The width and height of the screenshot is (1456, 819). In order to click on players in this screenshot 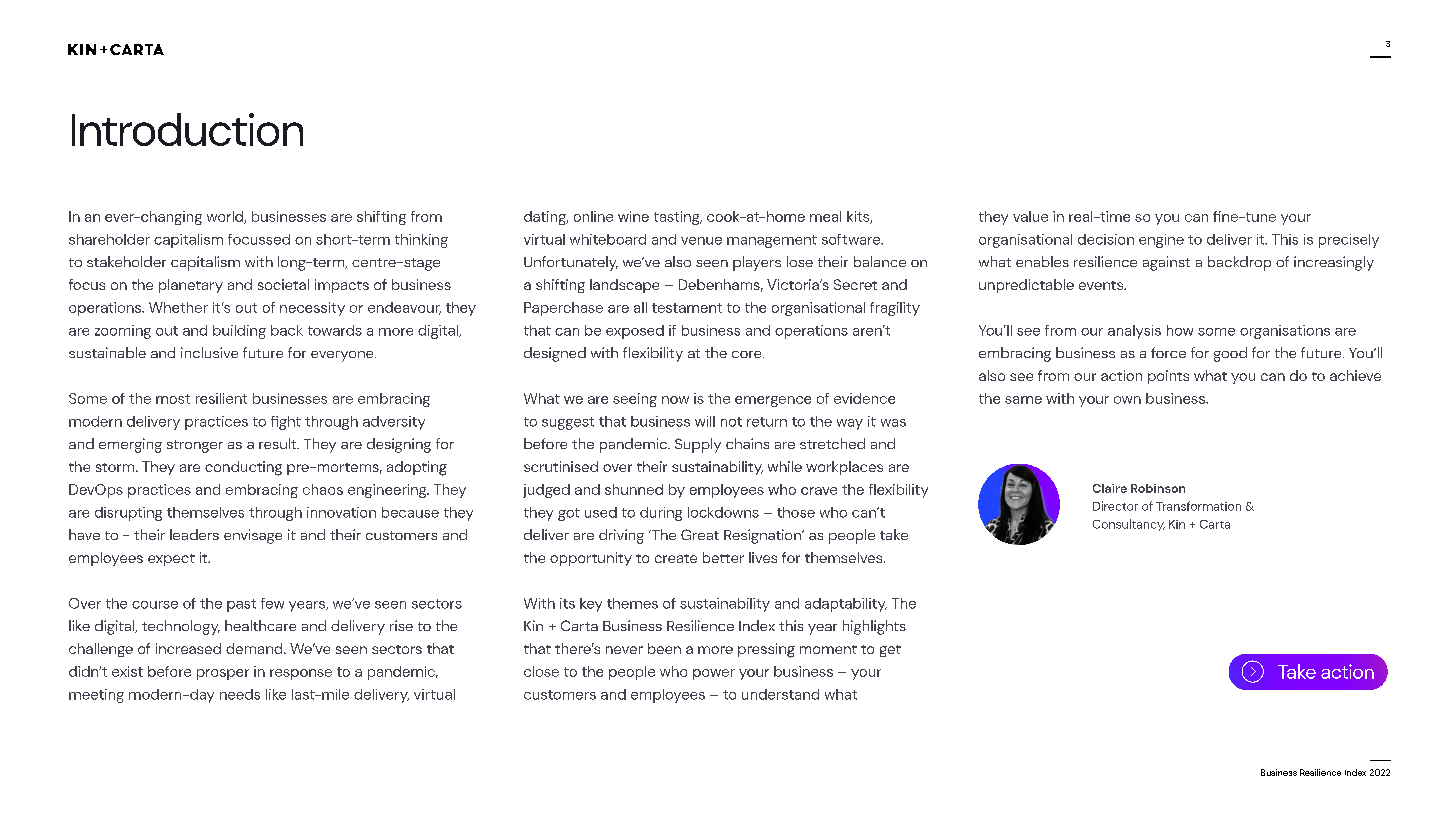, I will do `click(757, 263)`.
